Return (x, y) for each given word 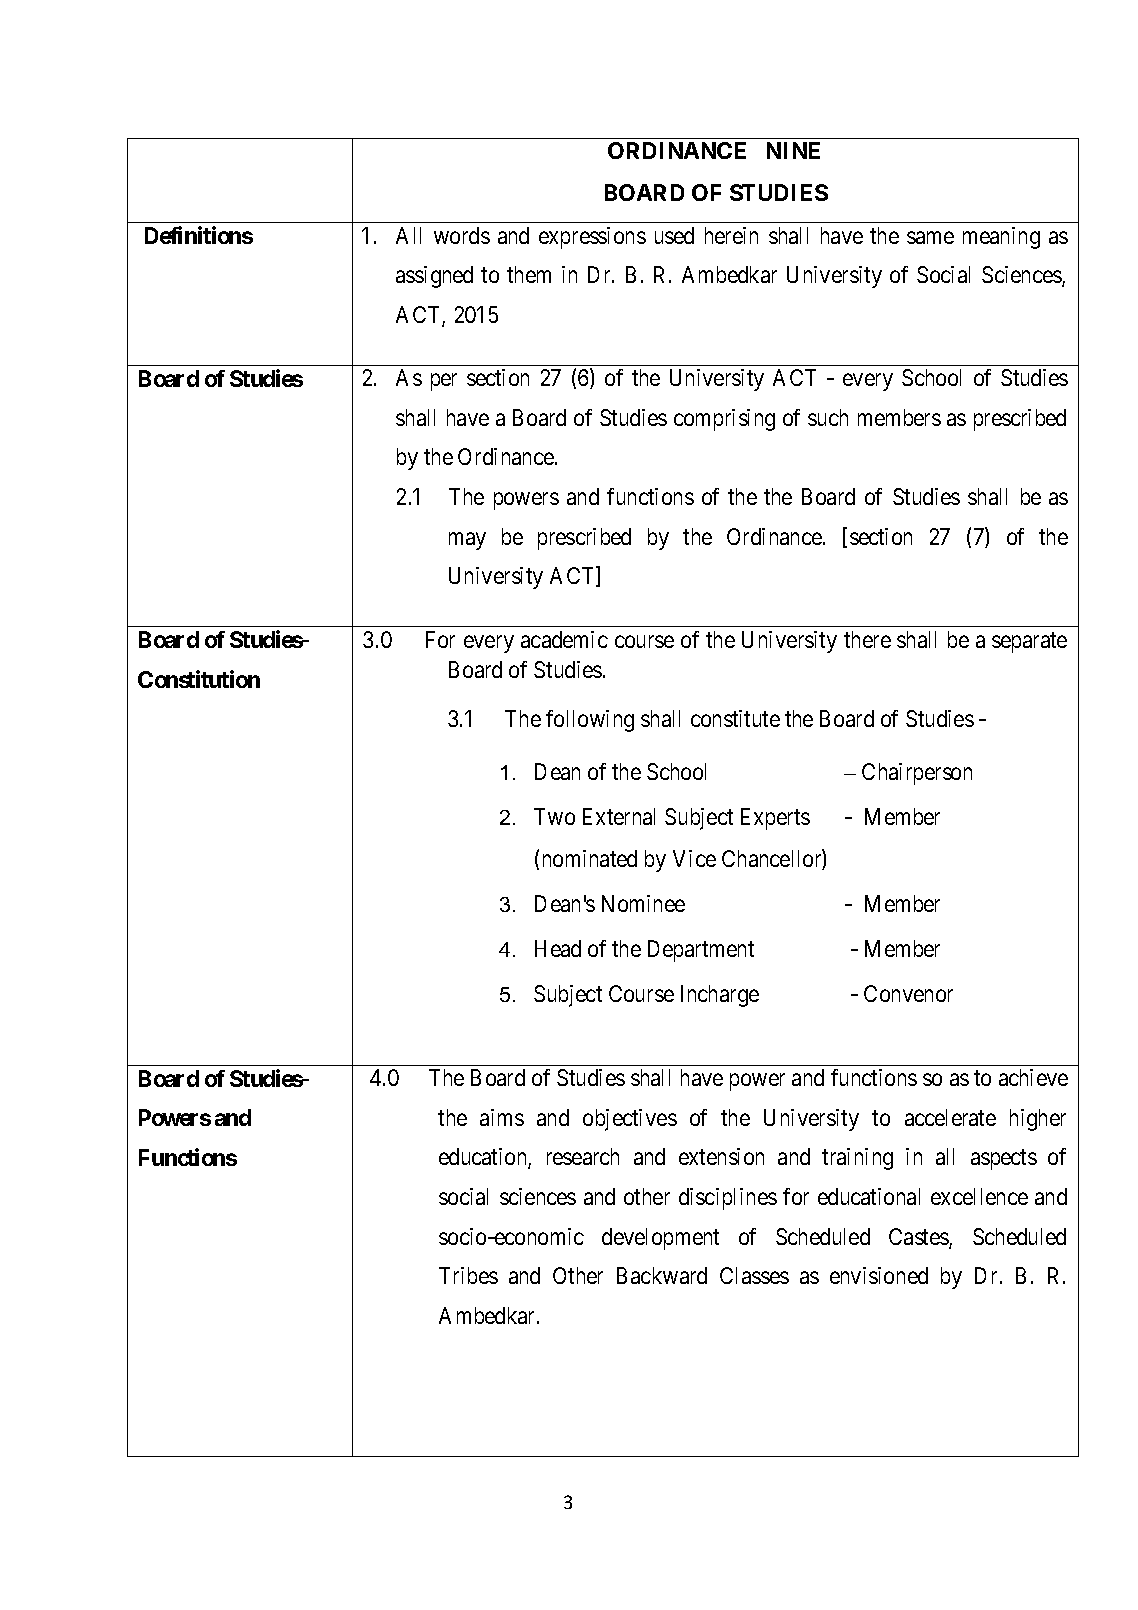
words (462, 235)
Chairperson (917, 774)
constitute (735, 718)
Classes (754, 1275)
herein (731, 235)
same (930, 237)
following (590, 721)
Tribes (468, 1275)
